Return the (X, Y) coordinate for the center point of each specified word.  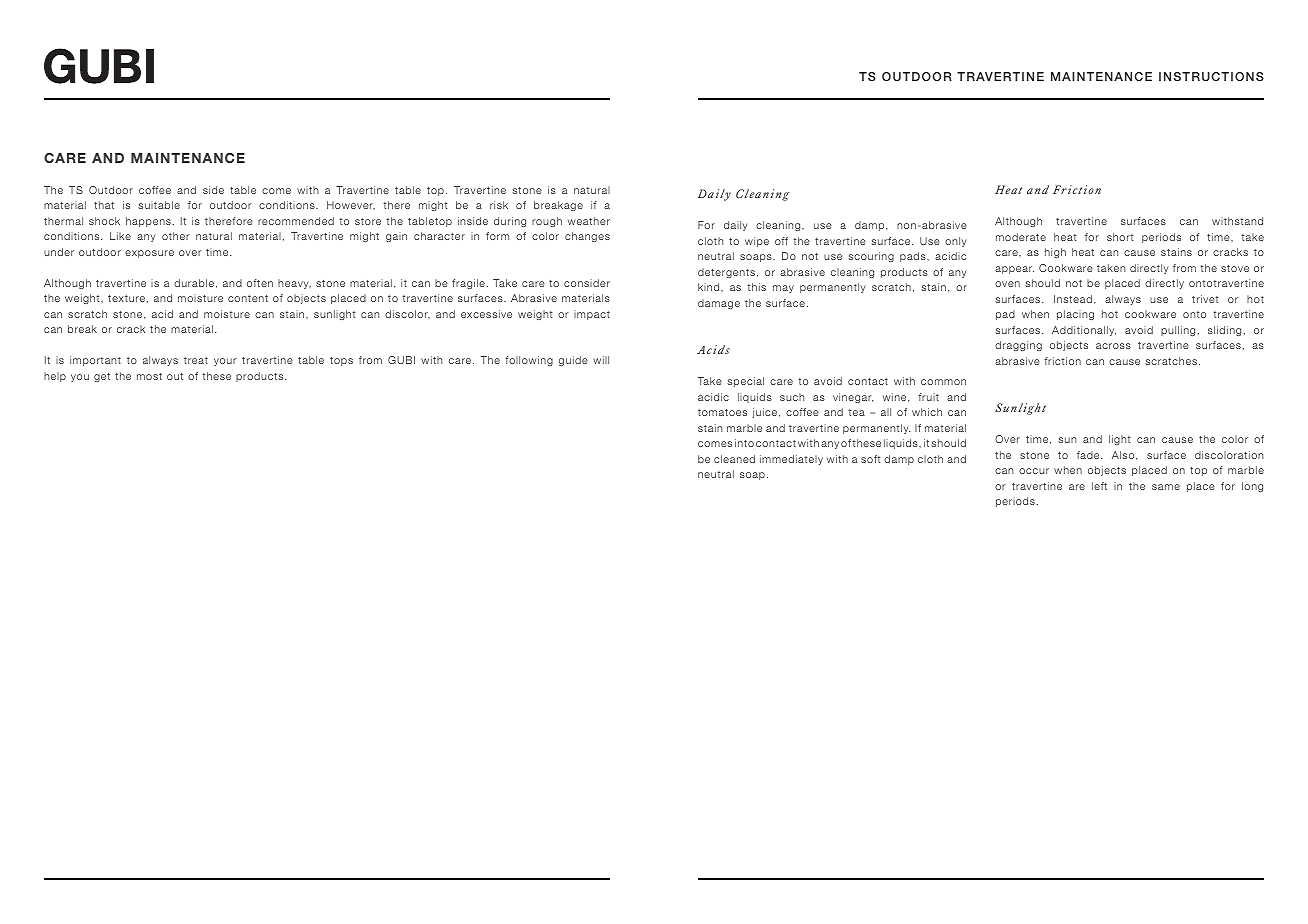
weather (589, 221)
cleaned (734, 459)
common (943, 382)
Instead (1073, 299)
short (1120, 237)
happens (148, 222)
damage (719, 304)
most (149, 376)
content (248, 298)
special (745, 382)
